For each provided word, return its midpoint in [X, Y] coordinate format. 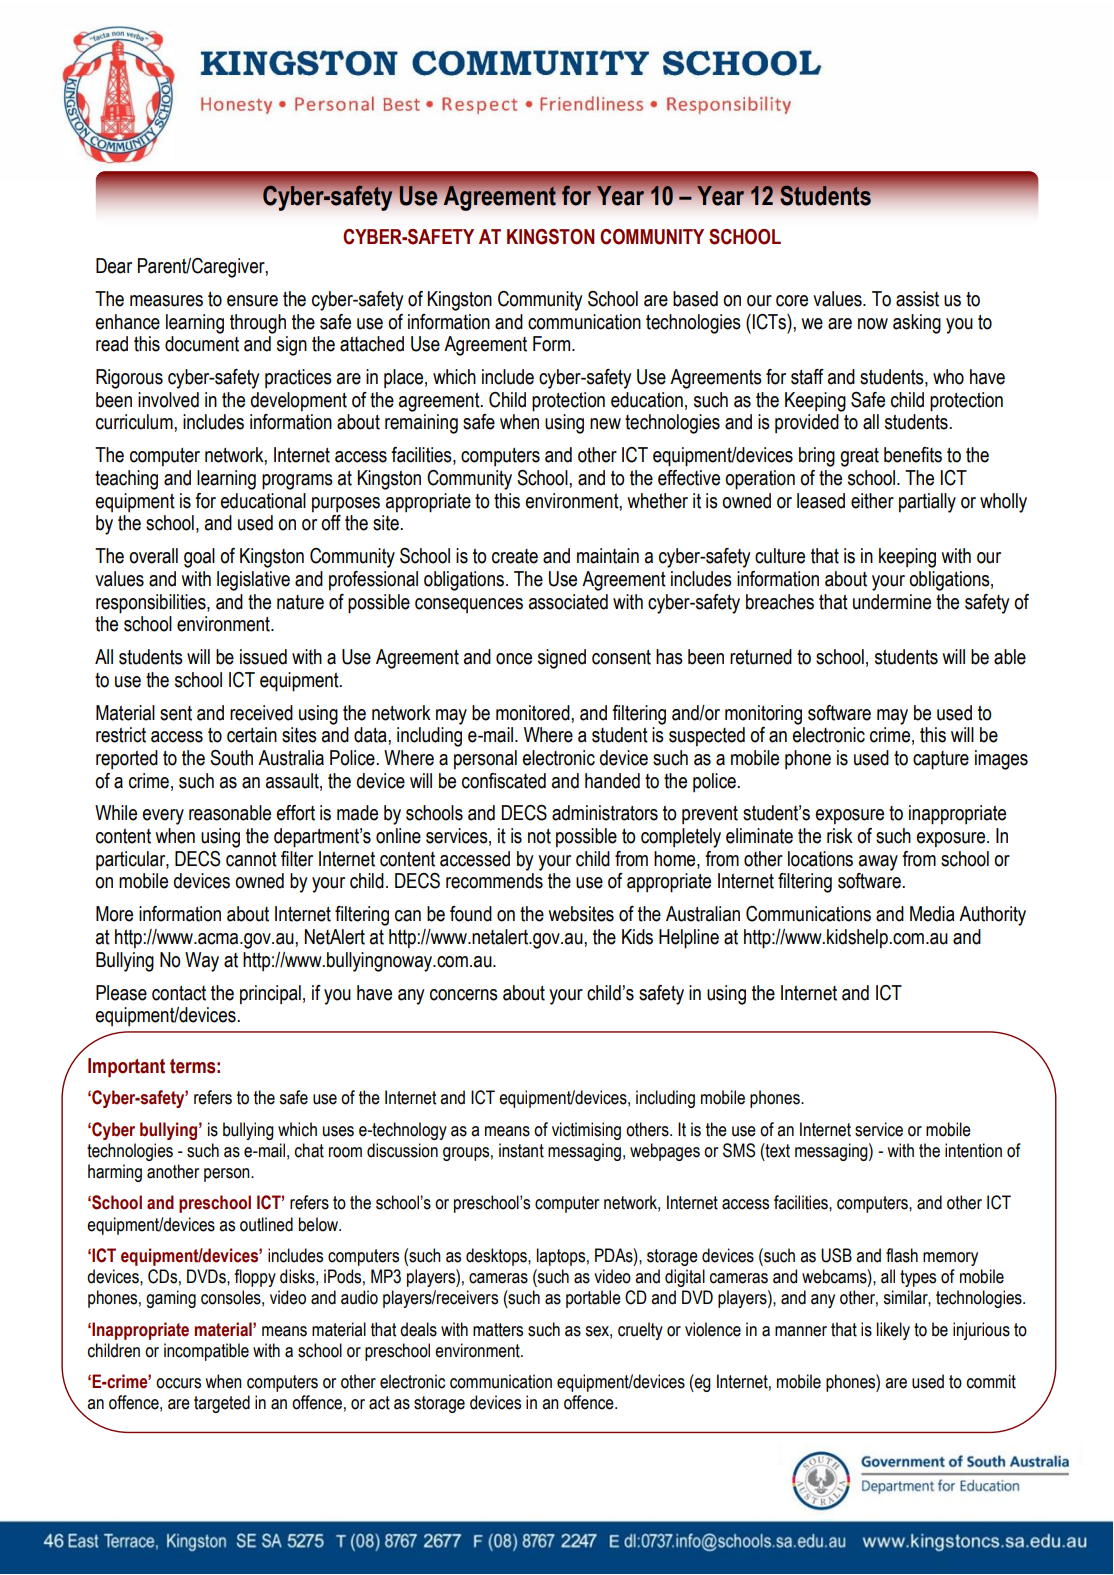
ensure [252, 301]
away [878, 863]
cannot [251, 859]
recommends [494, 881]
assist [917, 299]
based [695, 299]
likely [893, 1331]
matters [498, 1330]
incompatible [206, 1352]
